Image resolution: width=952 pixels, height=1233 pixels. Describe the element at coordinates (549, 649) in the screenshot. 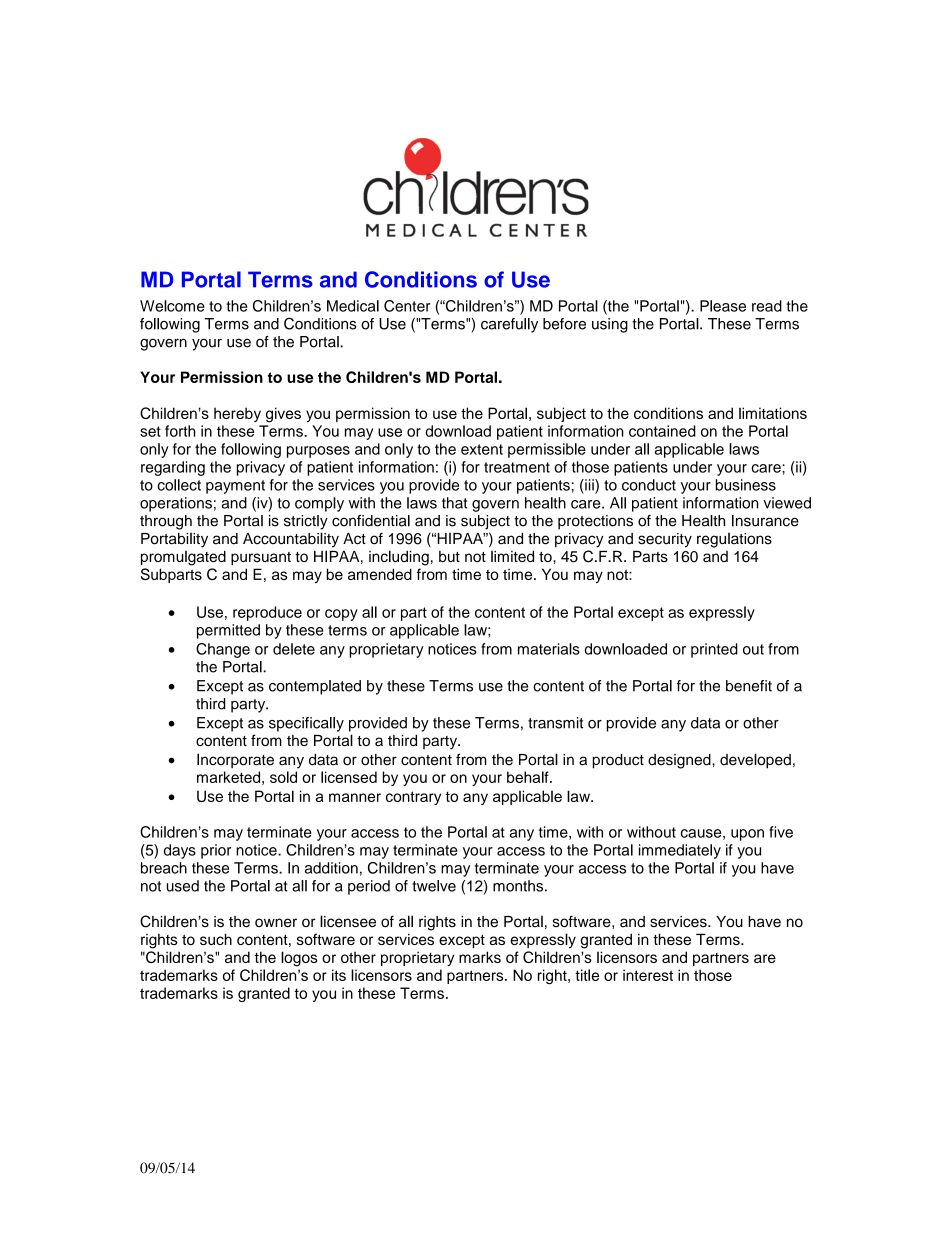

I see `materials` at that location.
